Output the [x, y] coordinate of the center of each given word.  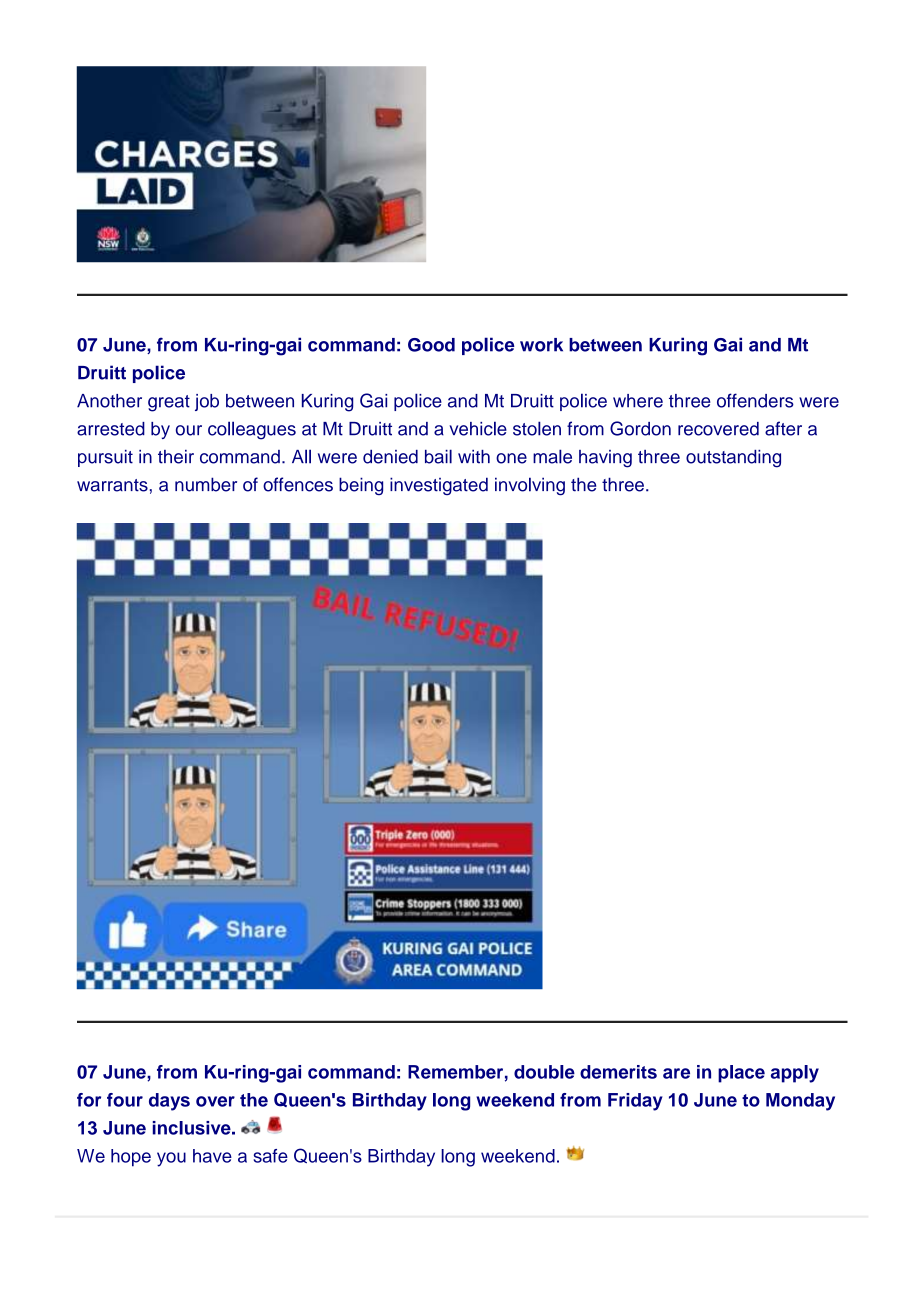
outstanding [733, 459]
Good [431, 345]
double [544, 1072]
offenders [755, 400]
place [741, 1074]
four [125, 1100]
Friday [635, 1102]
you [171, 1159]
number [206, 484]
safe [270, 1156]
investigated [439, 486]
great [169, 403]
